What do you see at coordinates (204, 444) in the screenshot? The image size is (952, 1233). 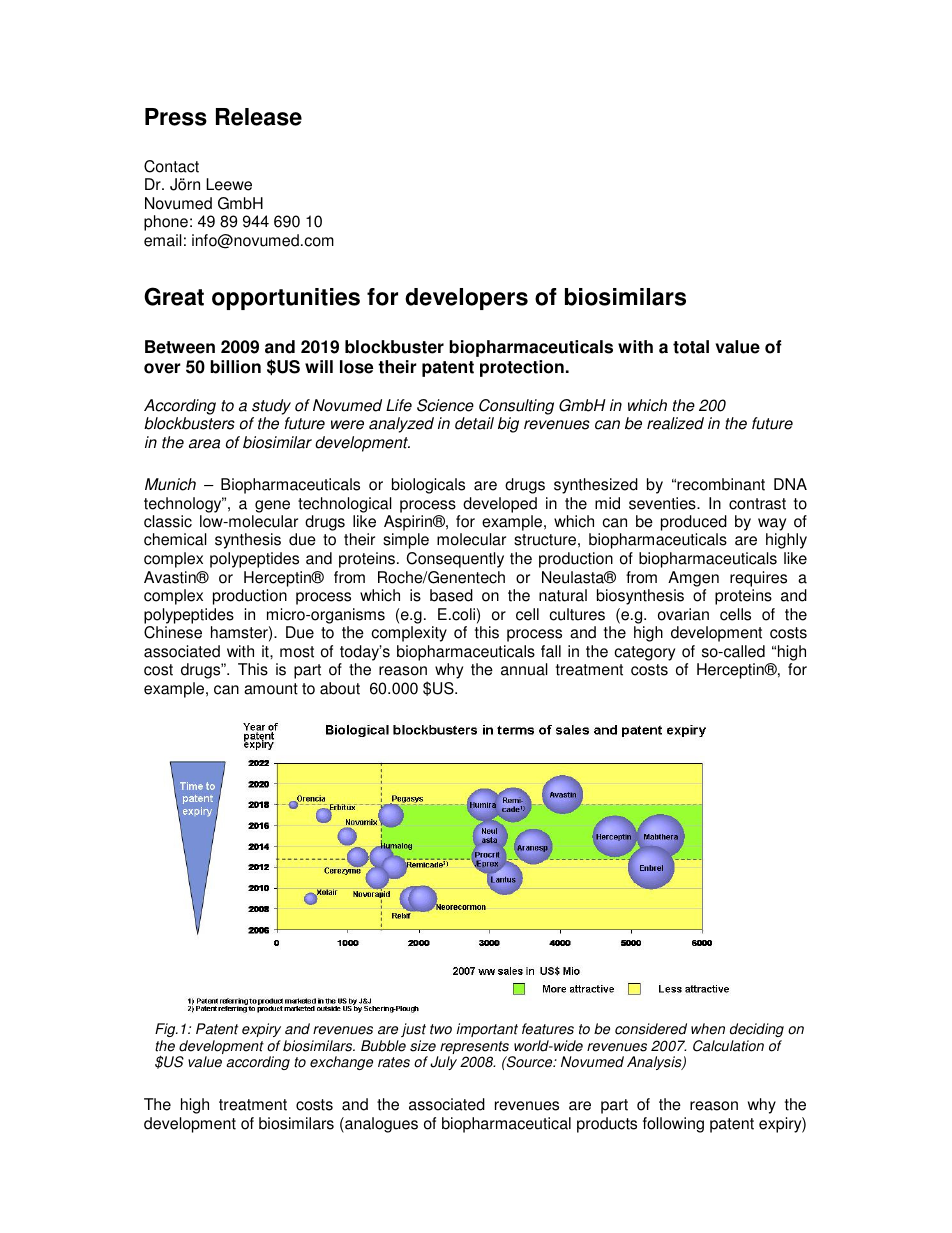 I see `area` at bounding box center [204, 444].
